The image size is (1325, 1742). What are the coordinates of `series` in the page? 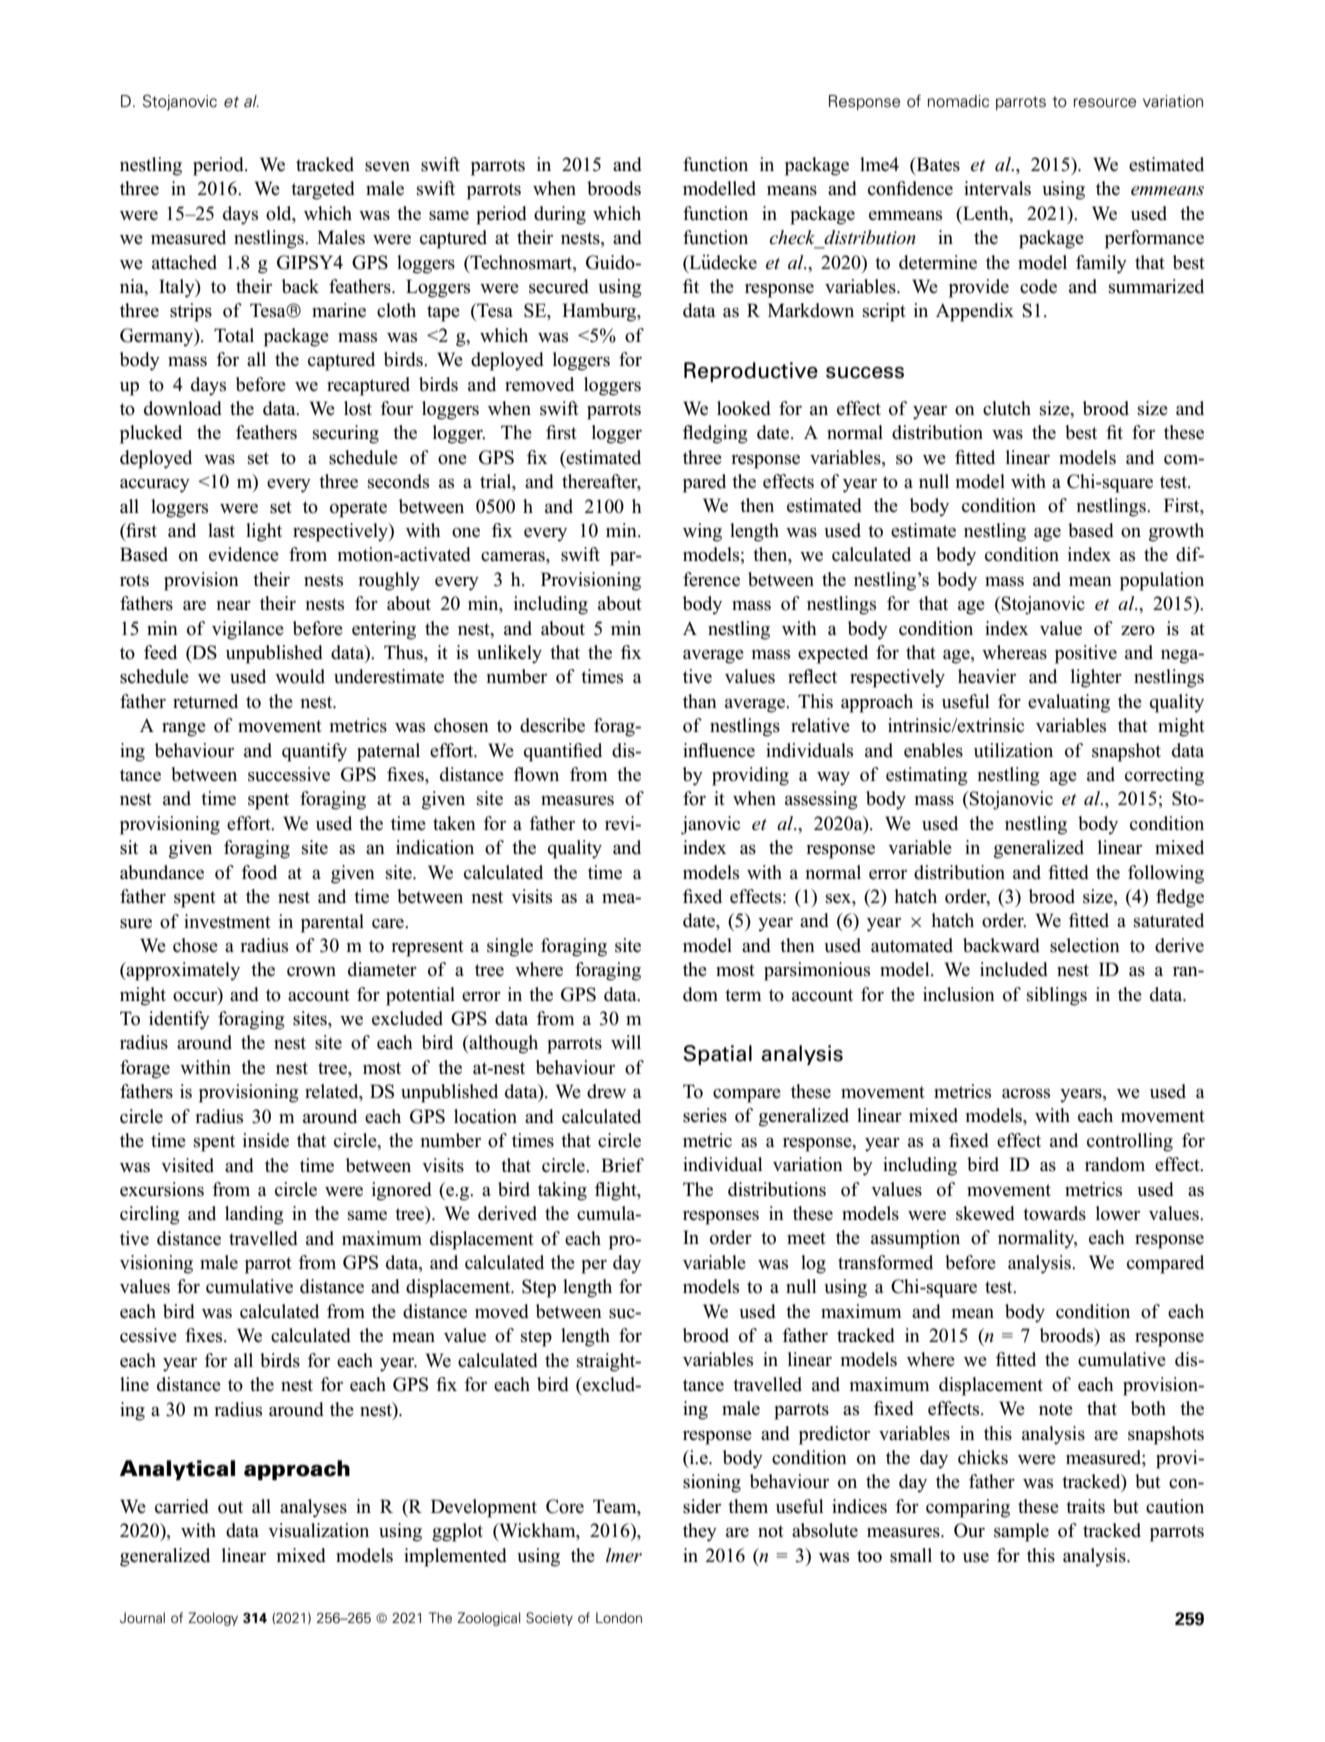 It's located at (705, 1115).
